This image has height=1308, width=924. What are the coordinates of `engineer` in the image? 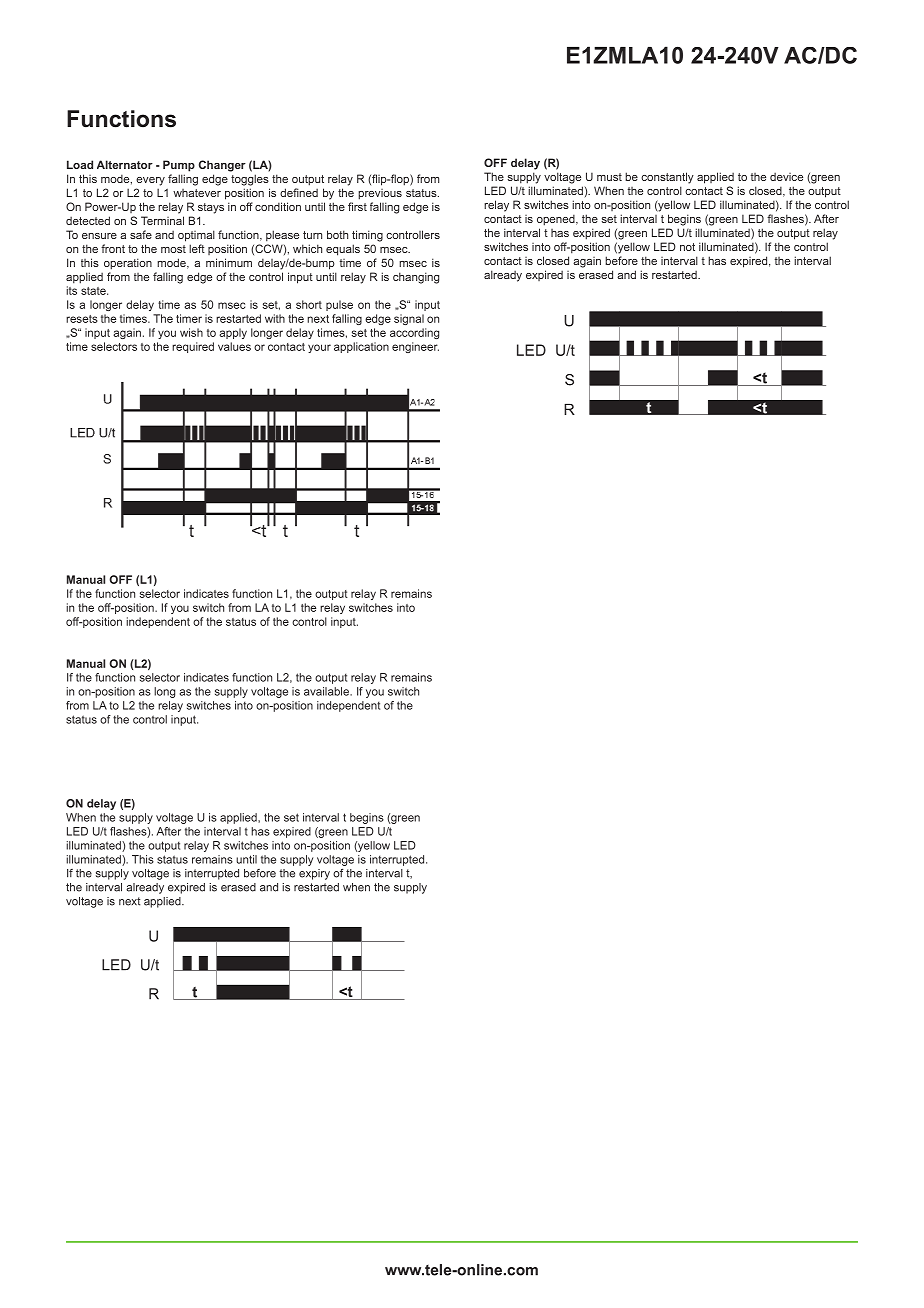 It's located at (415, 347).
